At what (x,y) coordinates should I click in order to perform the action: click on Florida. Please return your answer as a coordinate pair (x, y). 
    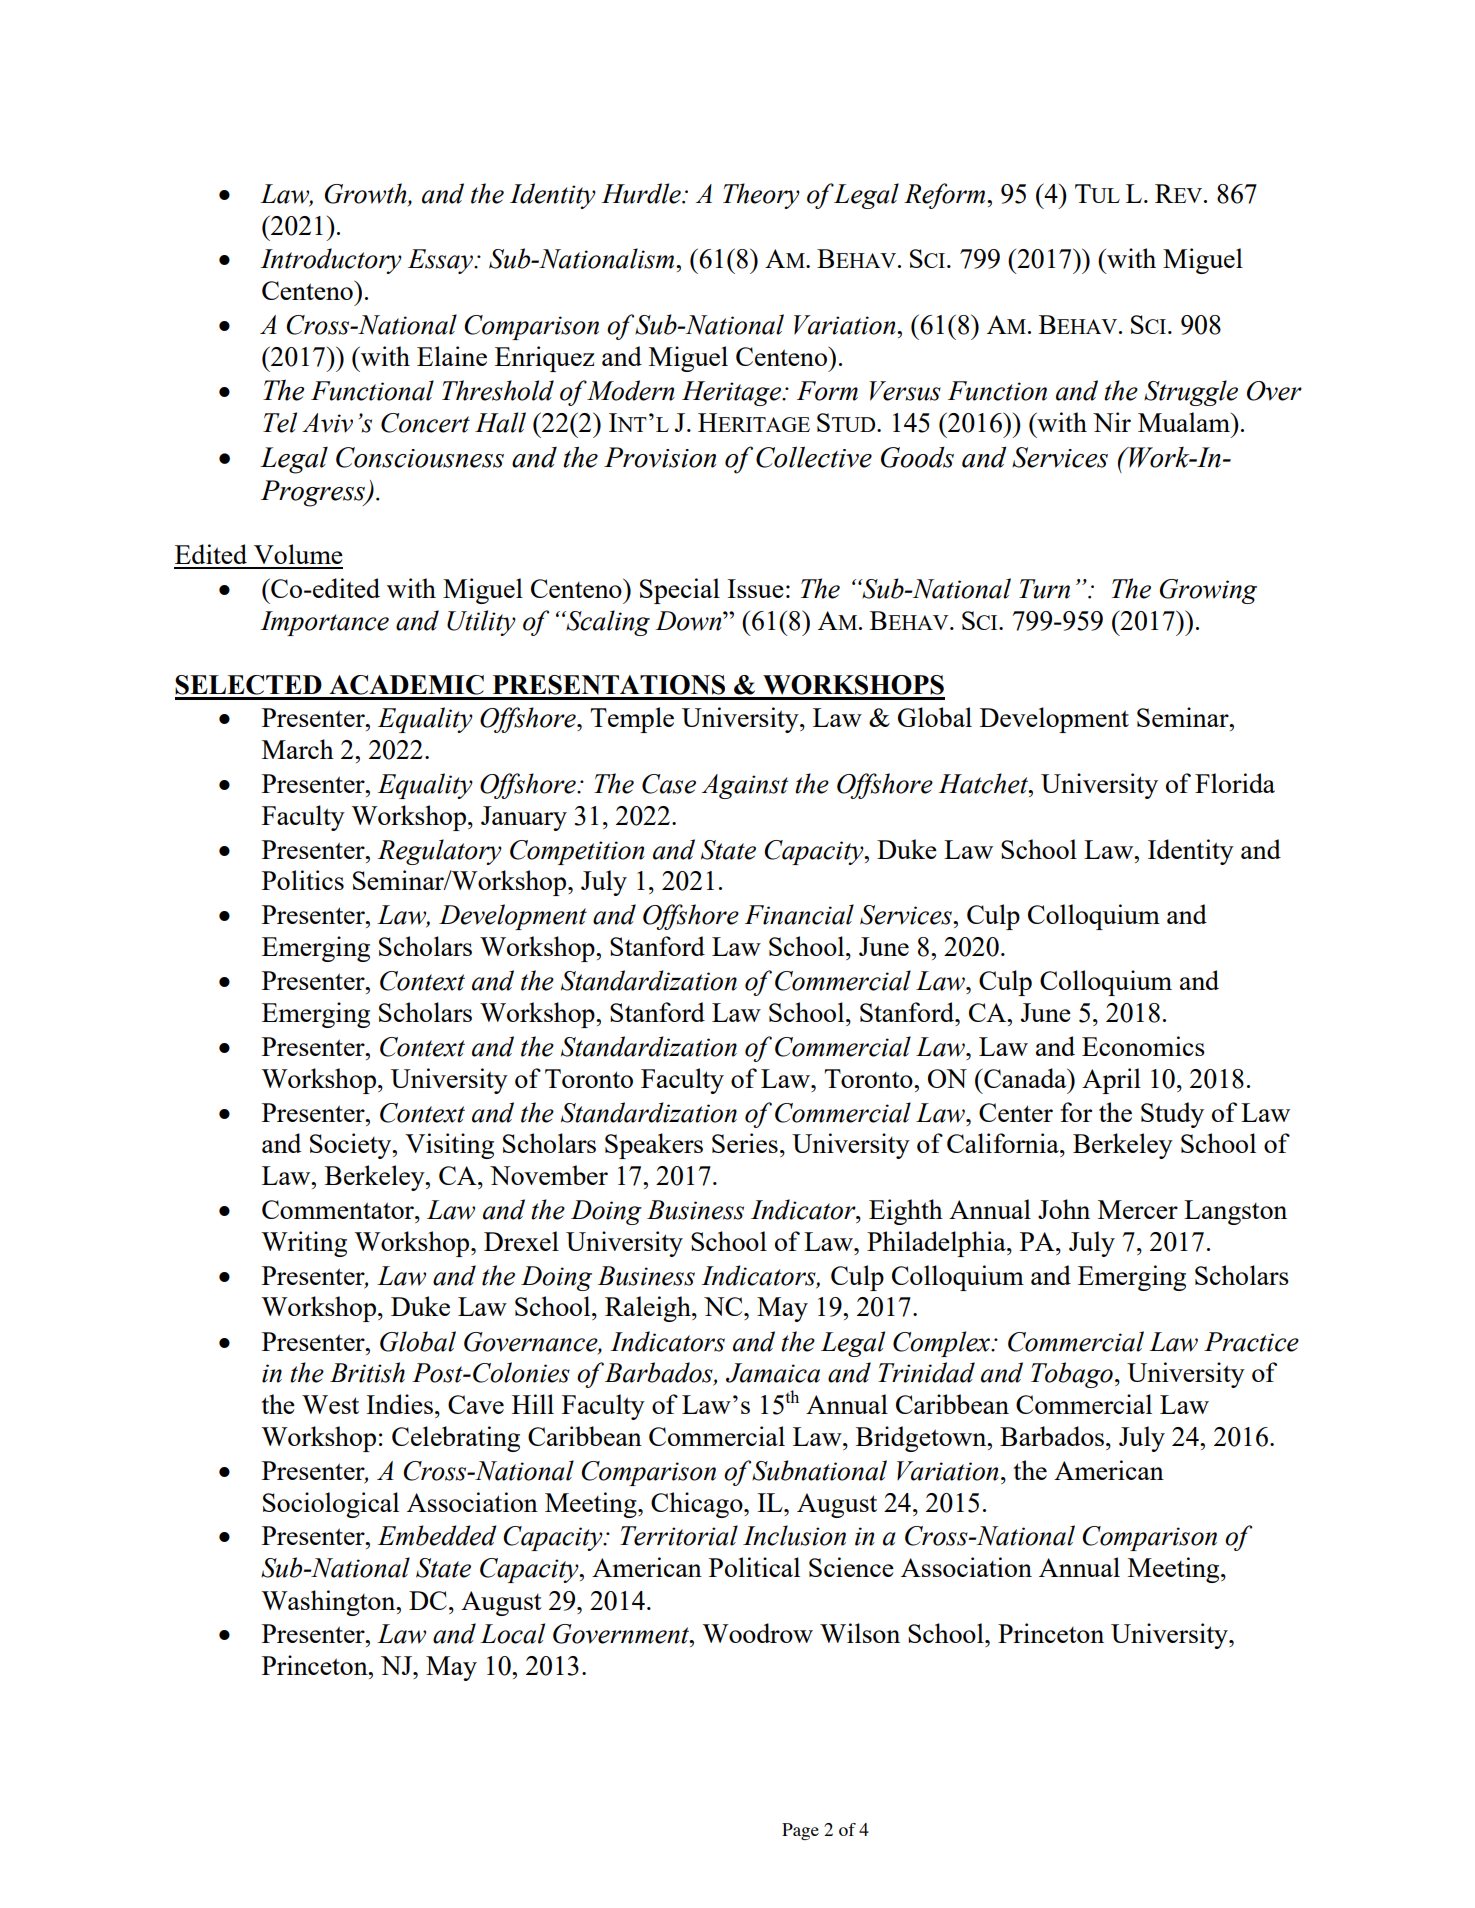
    Looking at the image, I should click on (1235, 783).
